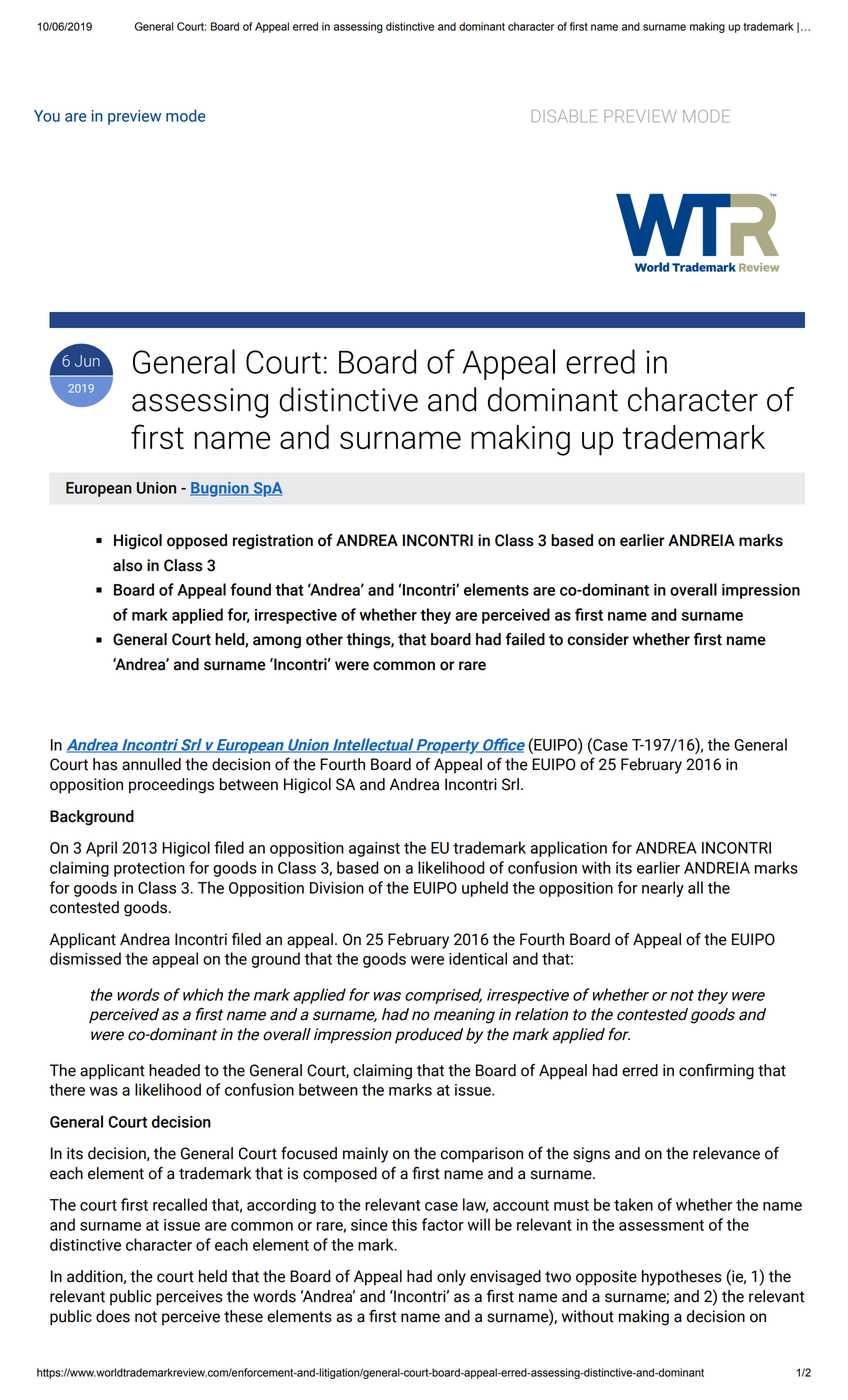 The height and width of the image is (1400, 848). What do you see at coordinates (374, 849) in the image?
I see `against` at bounding box center [374, 849].
